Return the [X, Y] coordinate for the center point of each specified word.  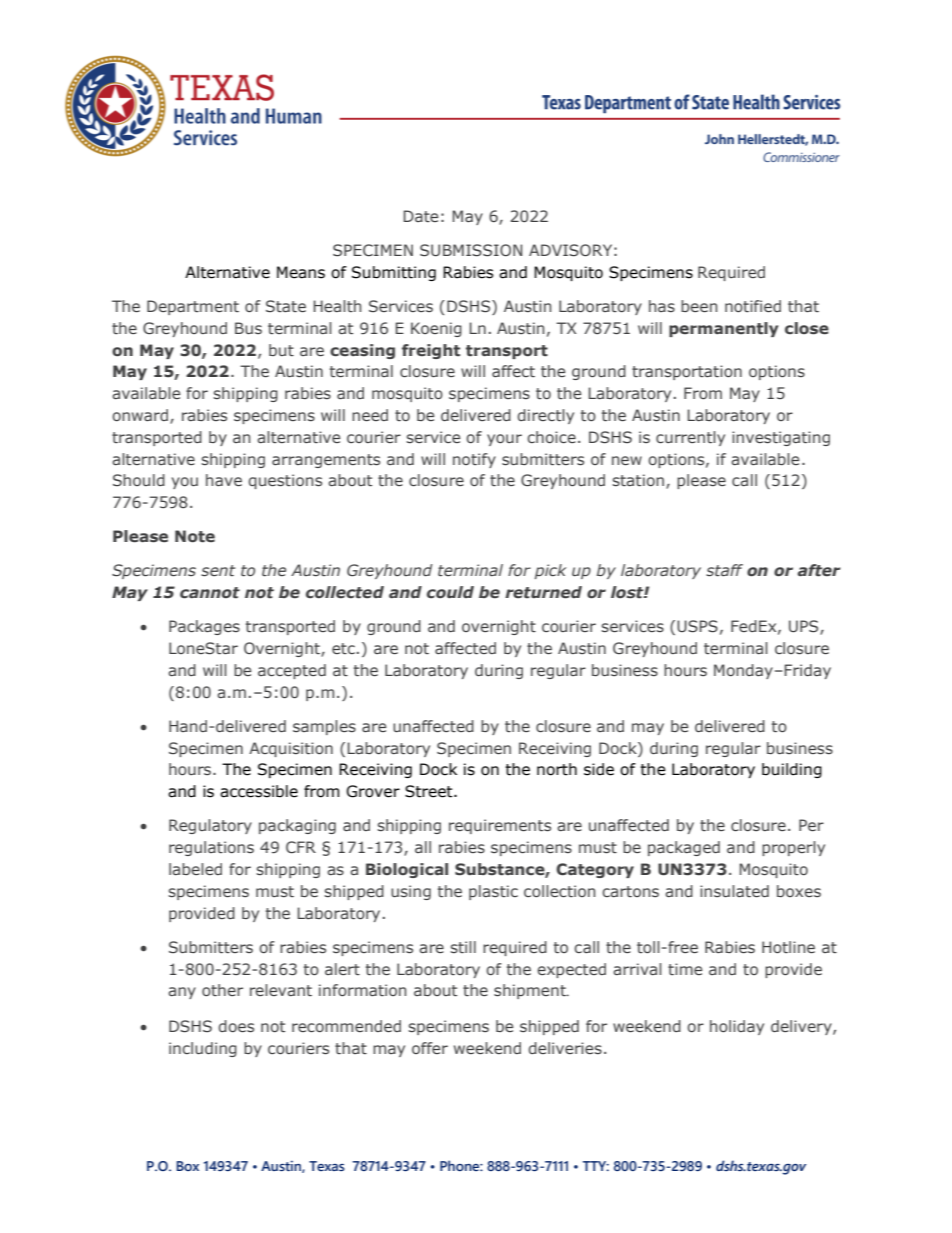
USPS [697, 626]
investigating [781, 438]
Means [301, 272]
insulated [734, 891]
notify [474, 460]
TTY [596, 1166]
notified [753, 306]
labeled [195, 869]
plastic [493, 892]
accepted [292, 671]
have [224, 480]
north [557, 769]
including [203, 1049]
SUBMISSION [471, 250]
